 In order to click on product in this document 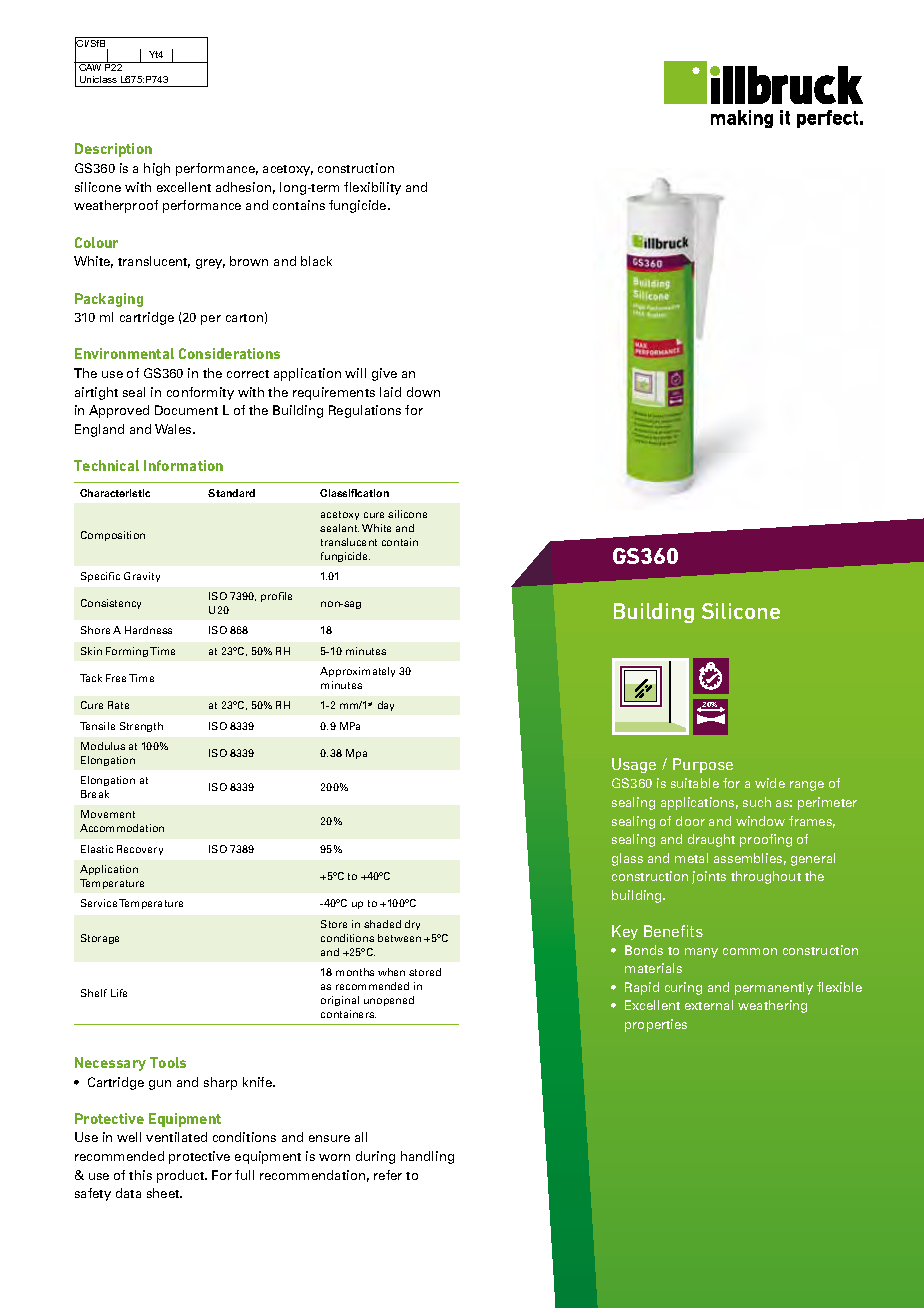, I will do `click(182, 1176)`.
